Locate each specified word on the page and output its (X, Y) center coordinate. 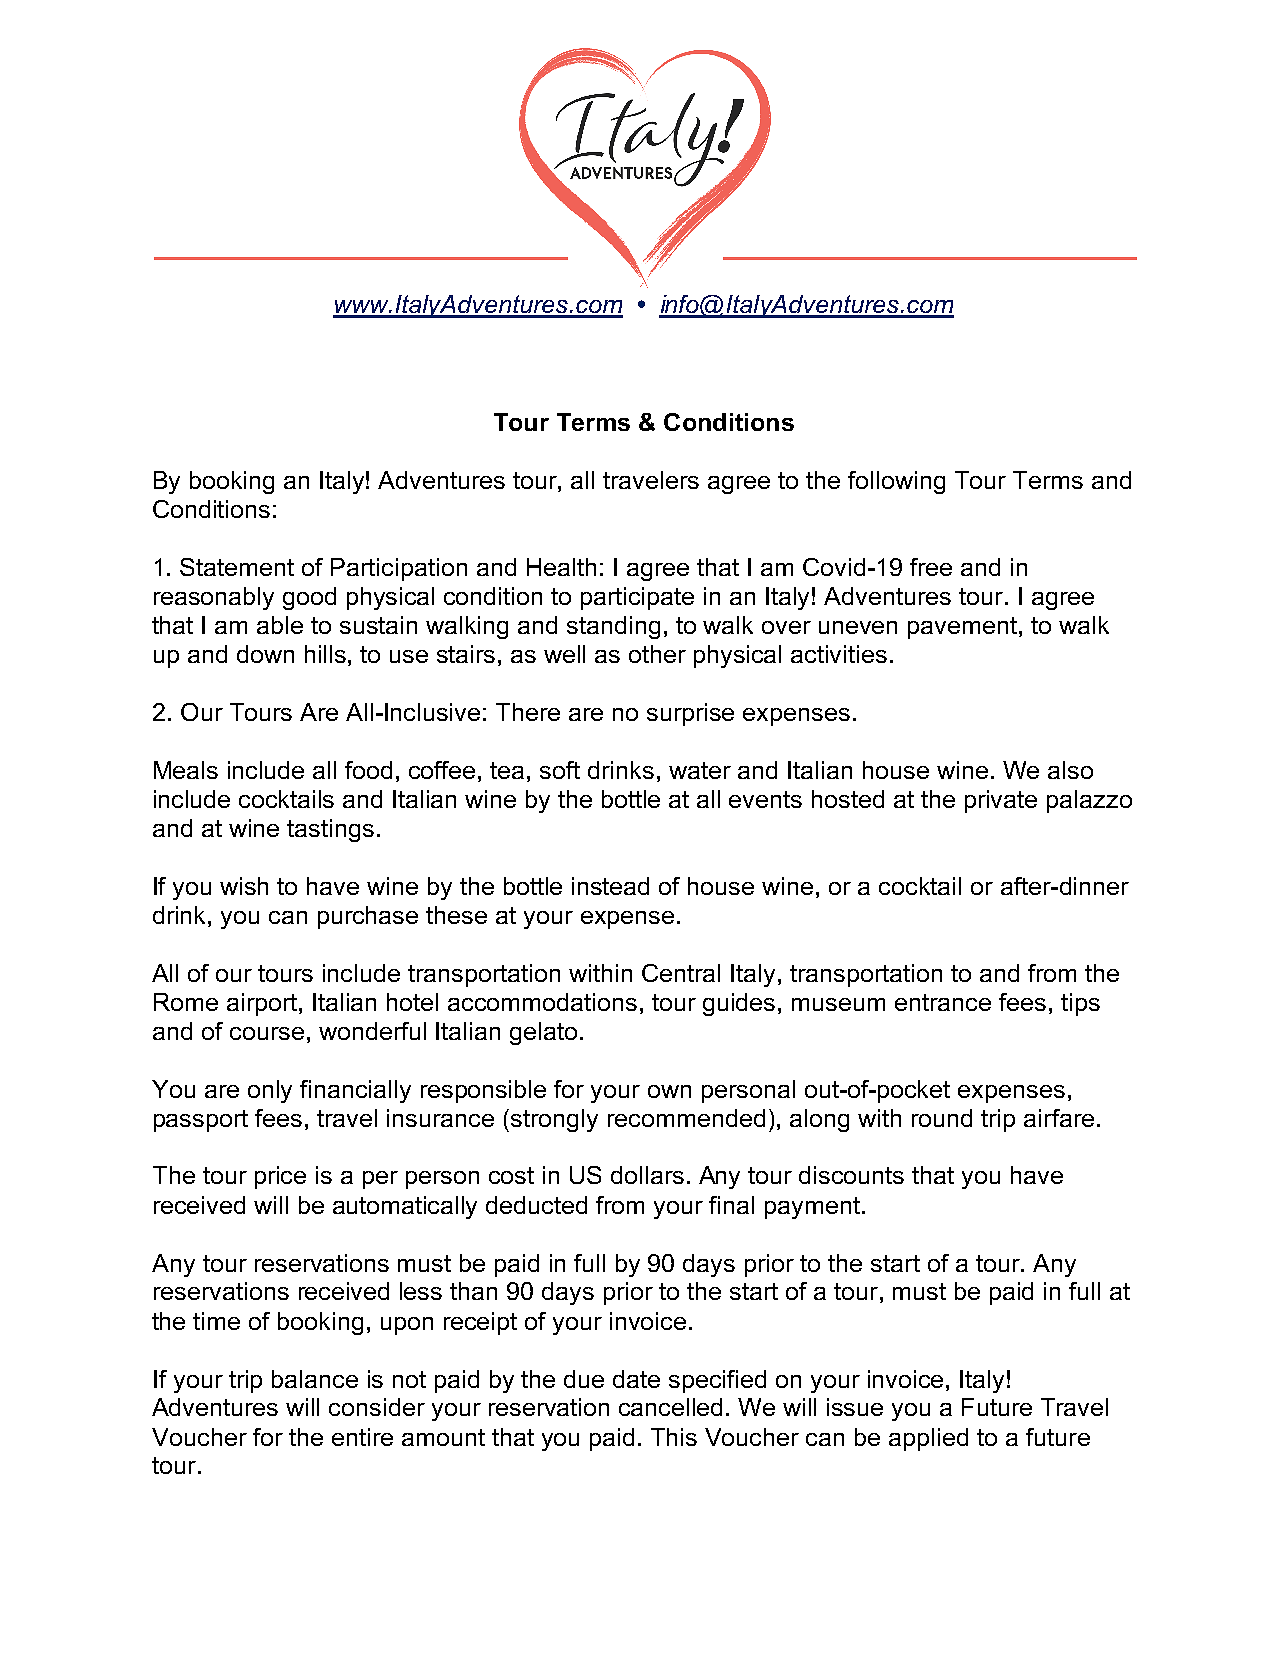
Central (681, 973)
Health (561, 567)
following (896, 482)
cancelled (670, 1407)
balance (315, 1379)
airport (263, 1004)
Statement (237, 567)
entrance (943, 1002)
